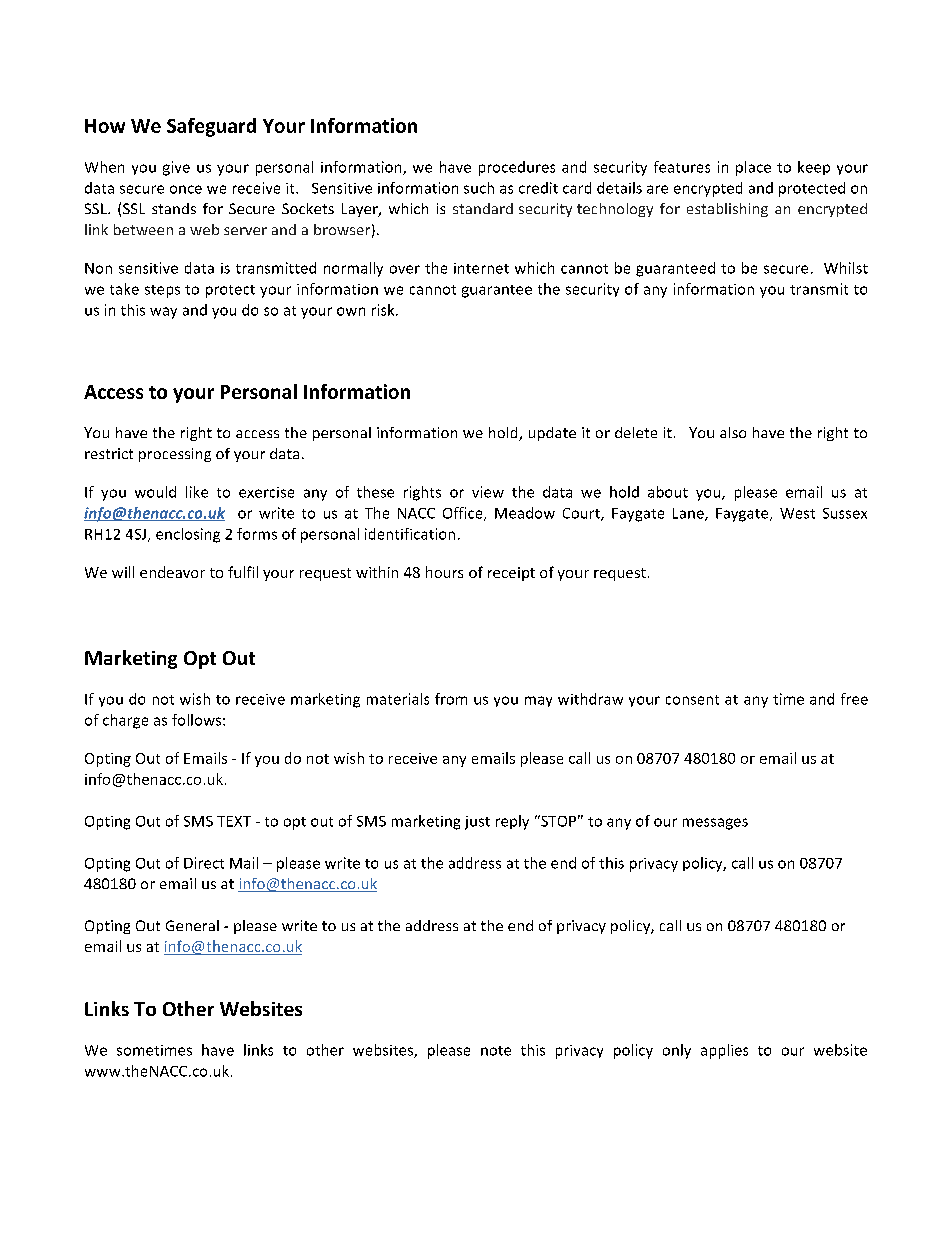 Image resolution: width=952 pixels, height=1233 pixels. I want to click on General, so click(192, 925).
